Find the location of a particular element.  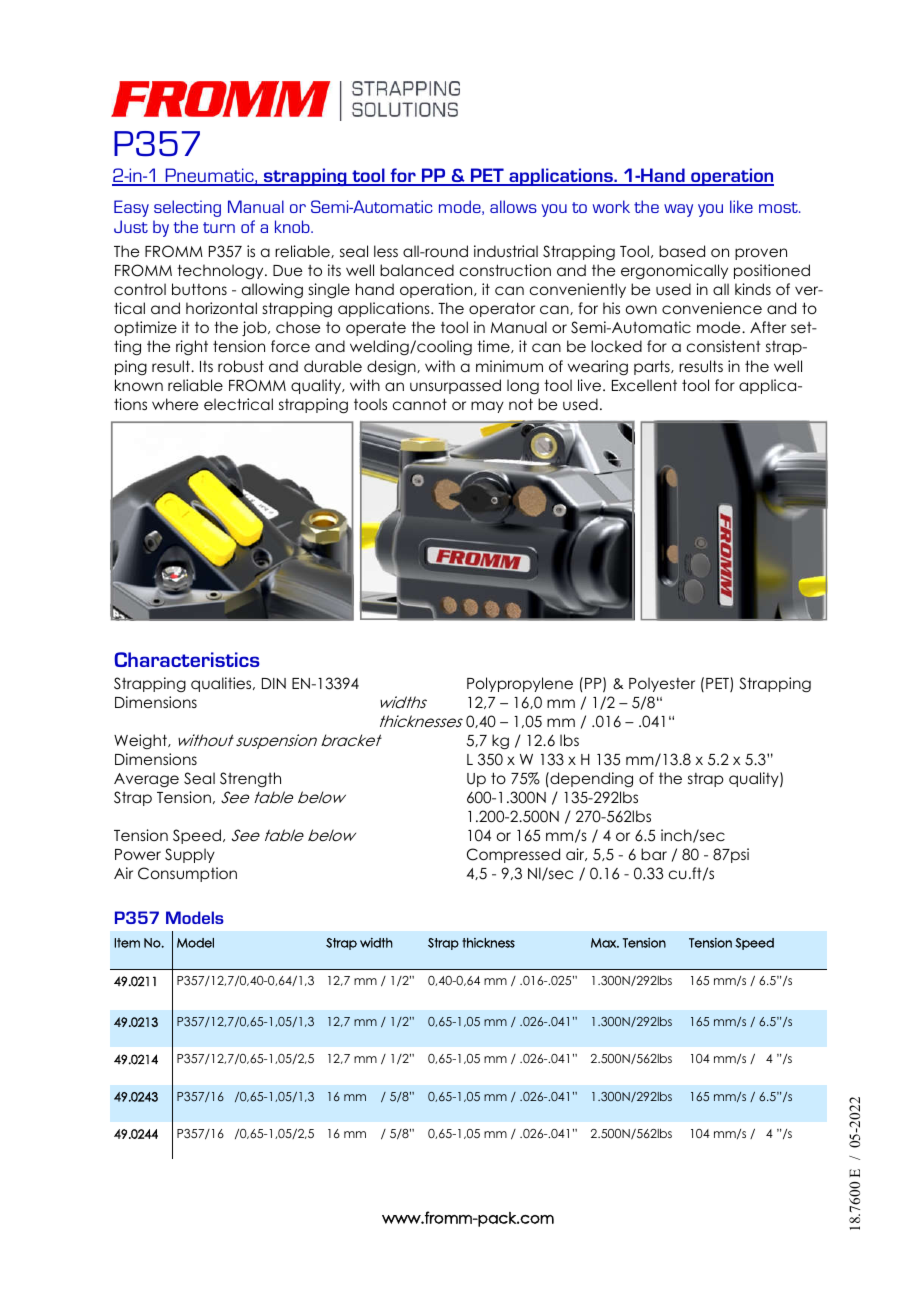

Weight is located at coordinates (141, 741).
